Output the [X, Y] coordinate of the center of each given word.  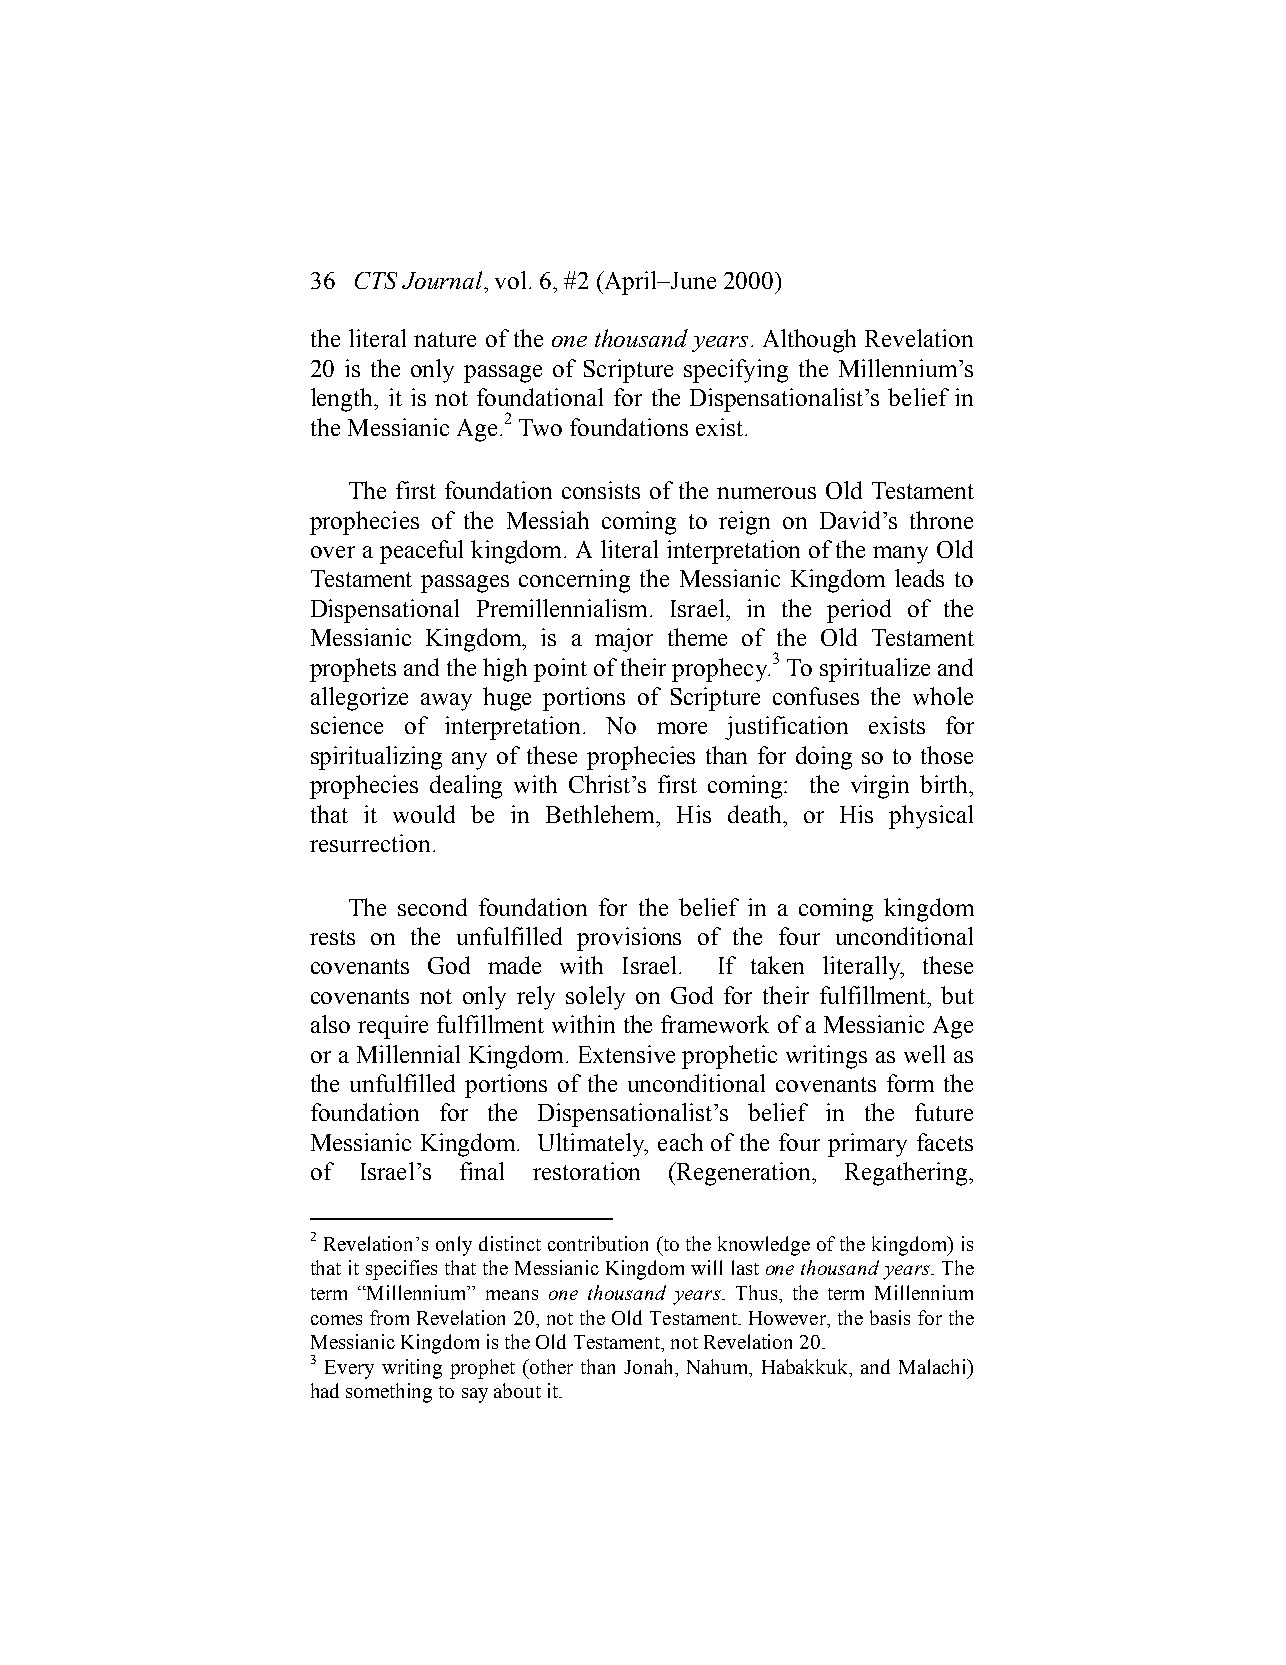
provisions [629, 939]
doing [824, 758]
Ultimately [592, 1145]
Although [809, 341]
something [389, 1393]
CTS [376, 280]
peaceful [421, 552]
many [900, 555]
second [432, 907]
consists [601, 490]
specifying [736, 371]
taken [777, 965]
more [682, 728]
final [482, 1171]
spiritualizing [376, 758]
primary [867, 1145]
